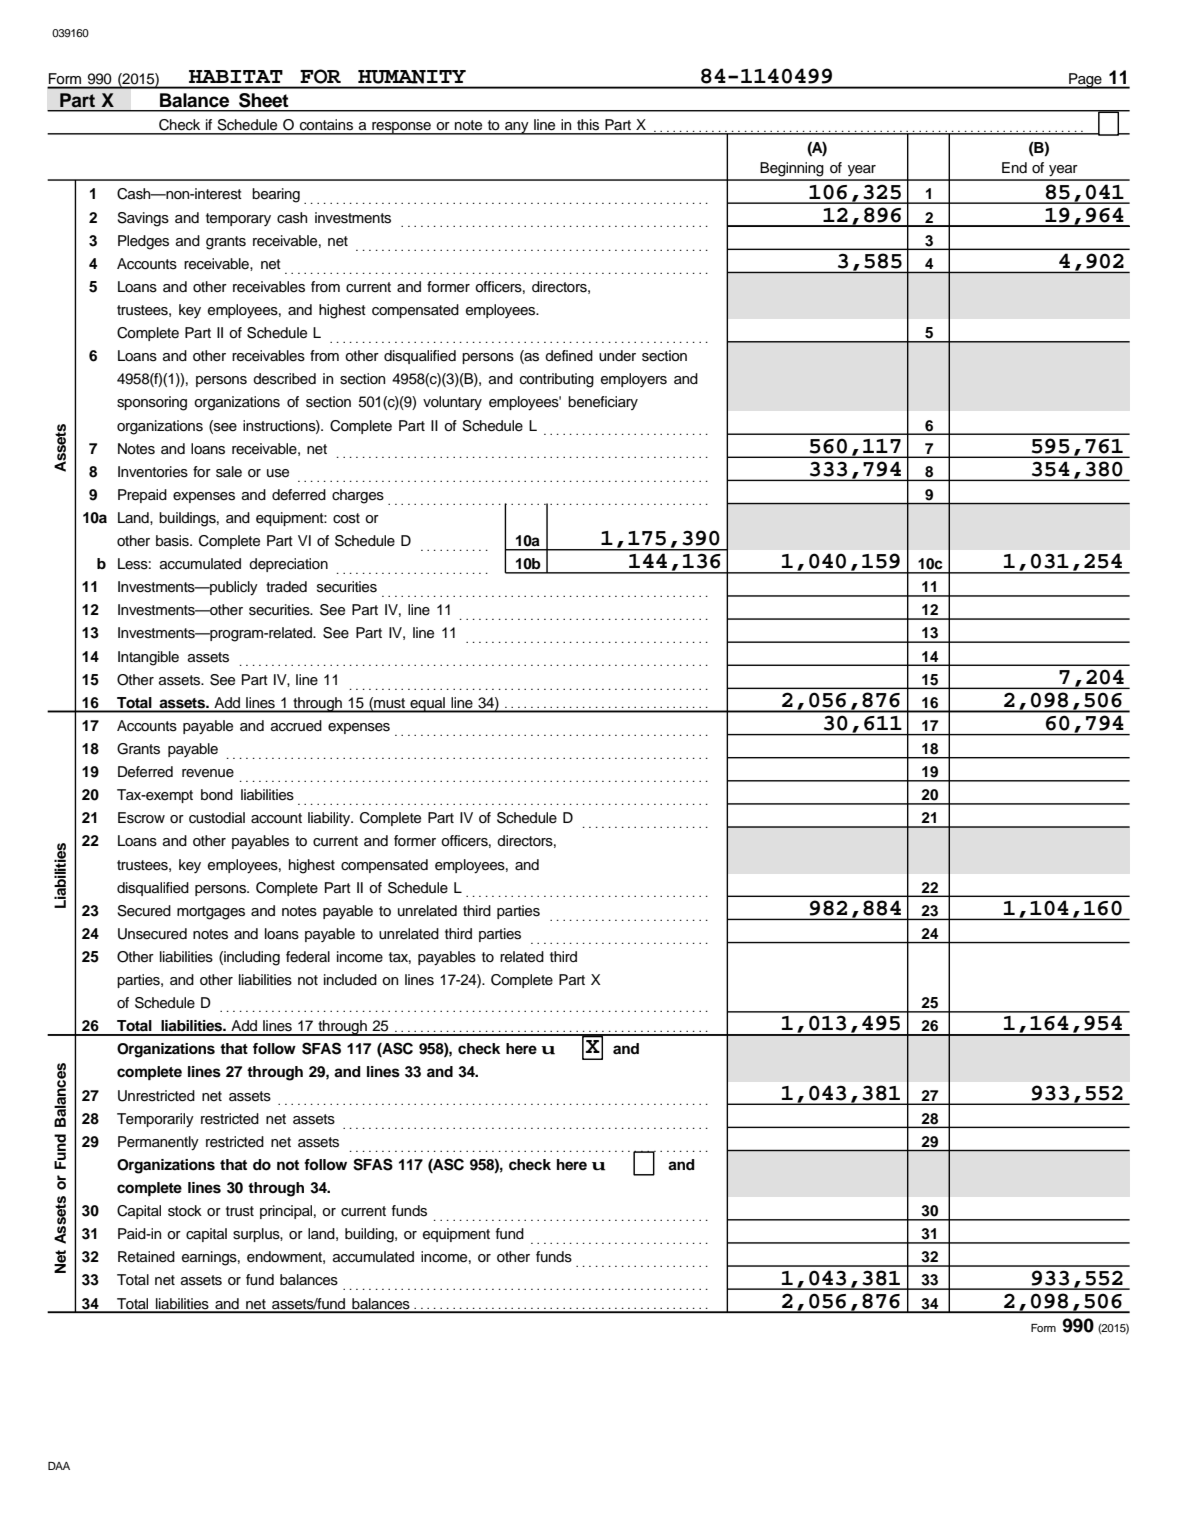 This document has width=1179, height=1525. Describe the element at coordinates (330, 819) in the document. I see `liability` at that location.
